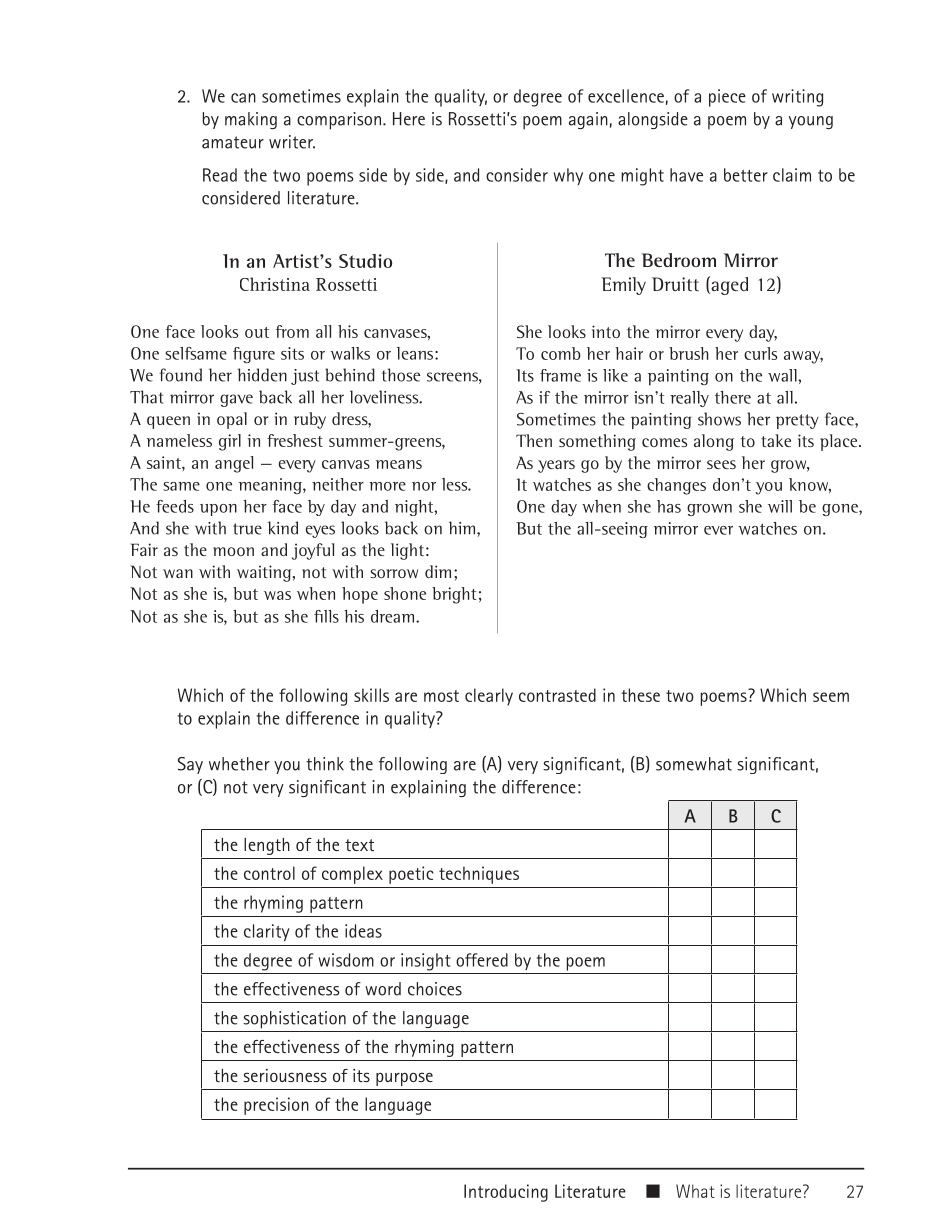 The image size is (952, 1232). I want to click on clearly, so click(489, 697).
